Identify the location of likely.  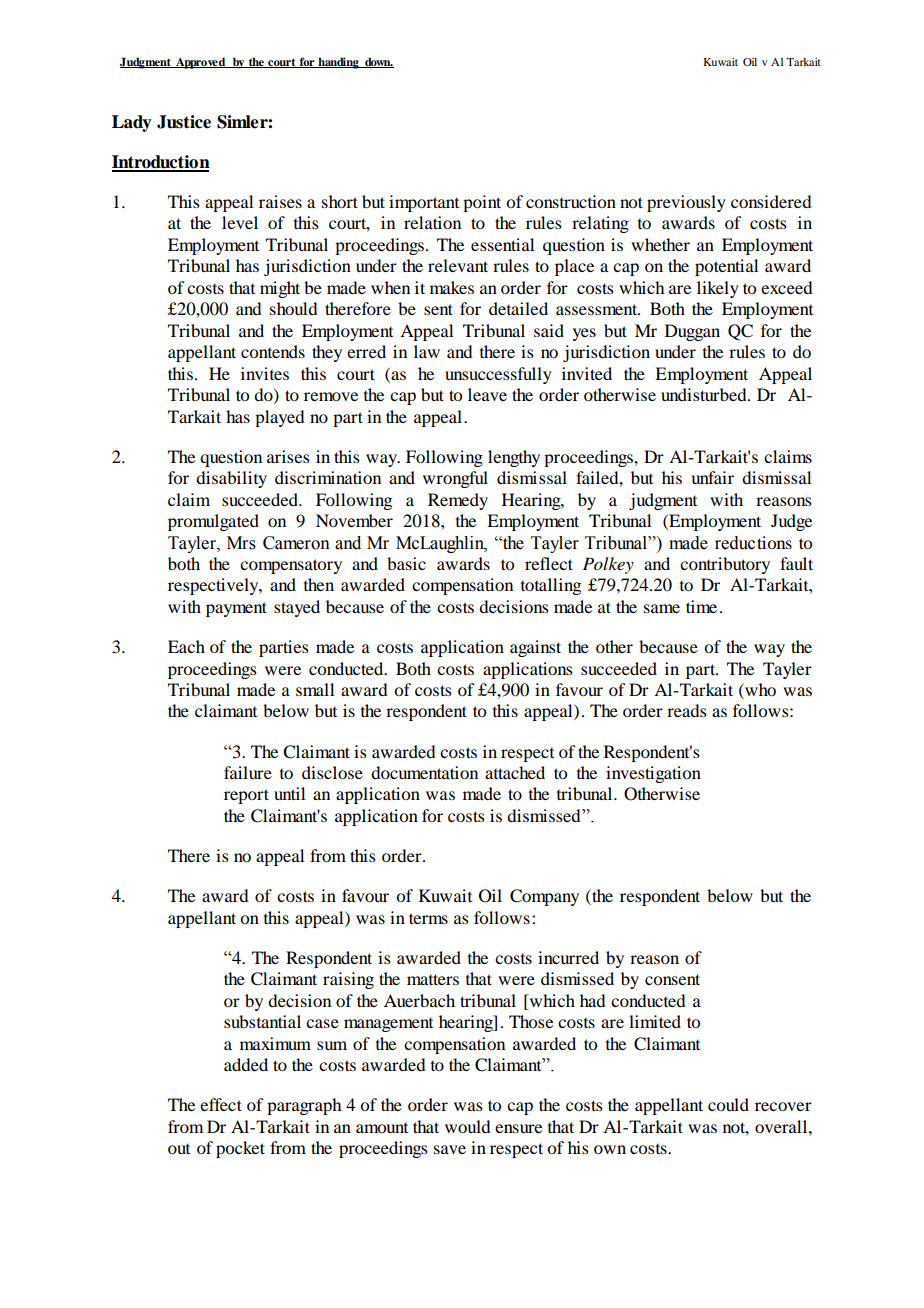
(718, 289).
